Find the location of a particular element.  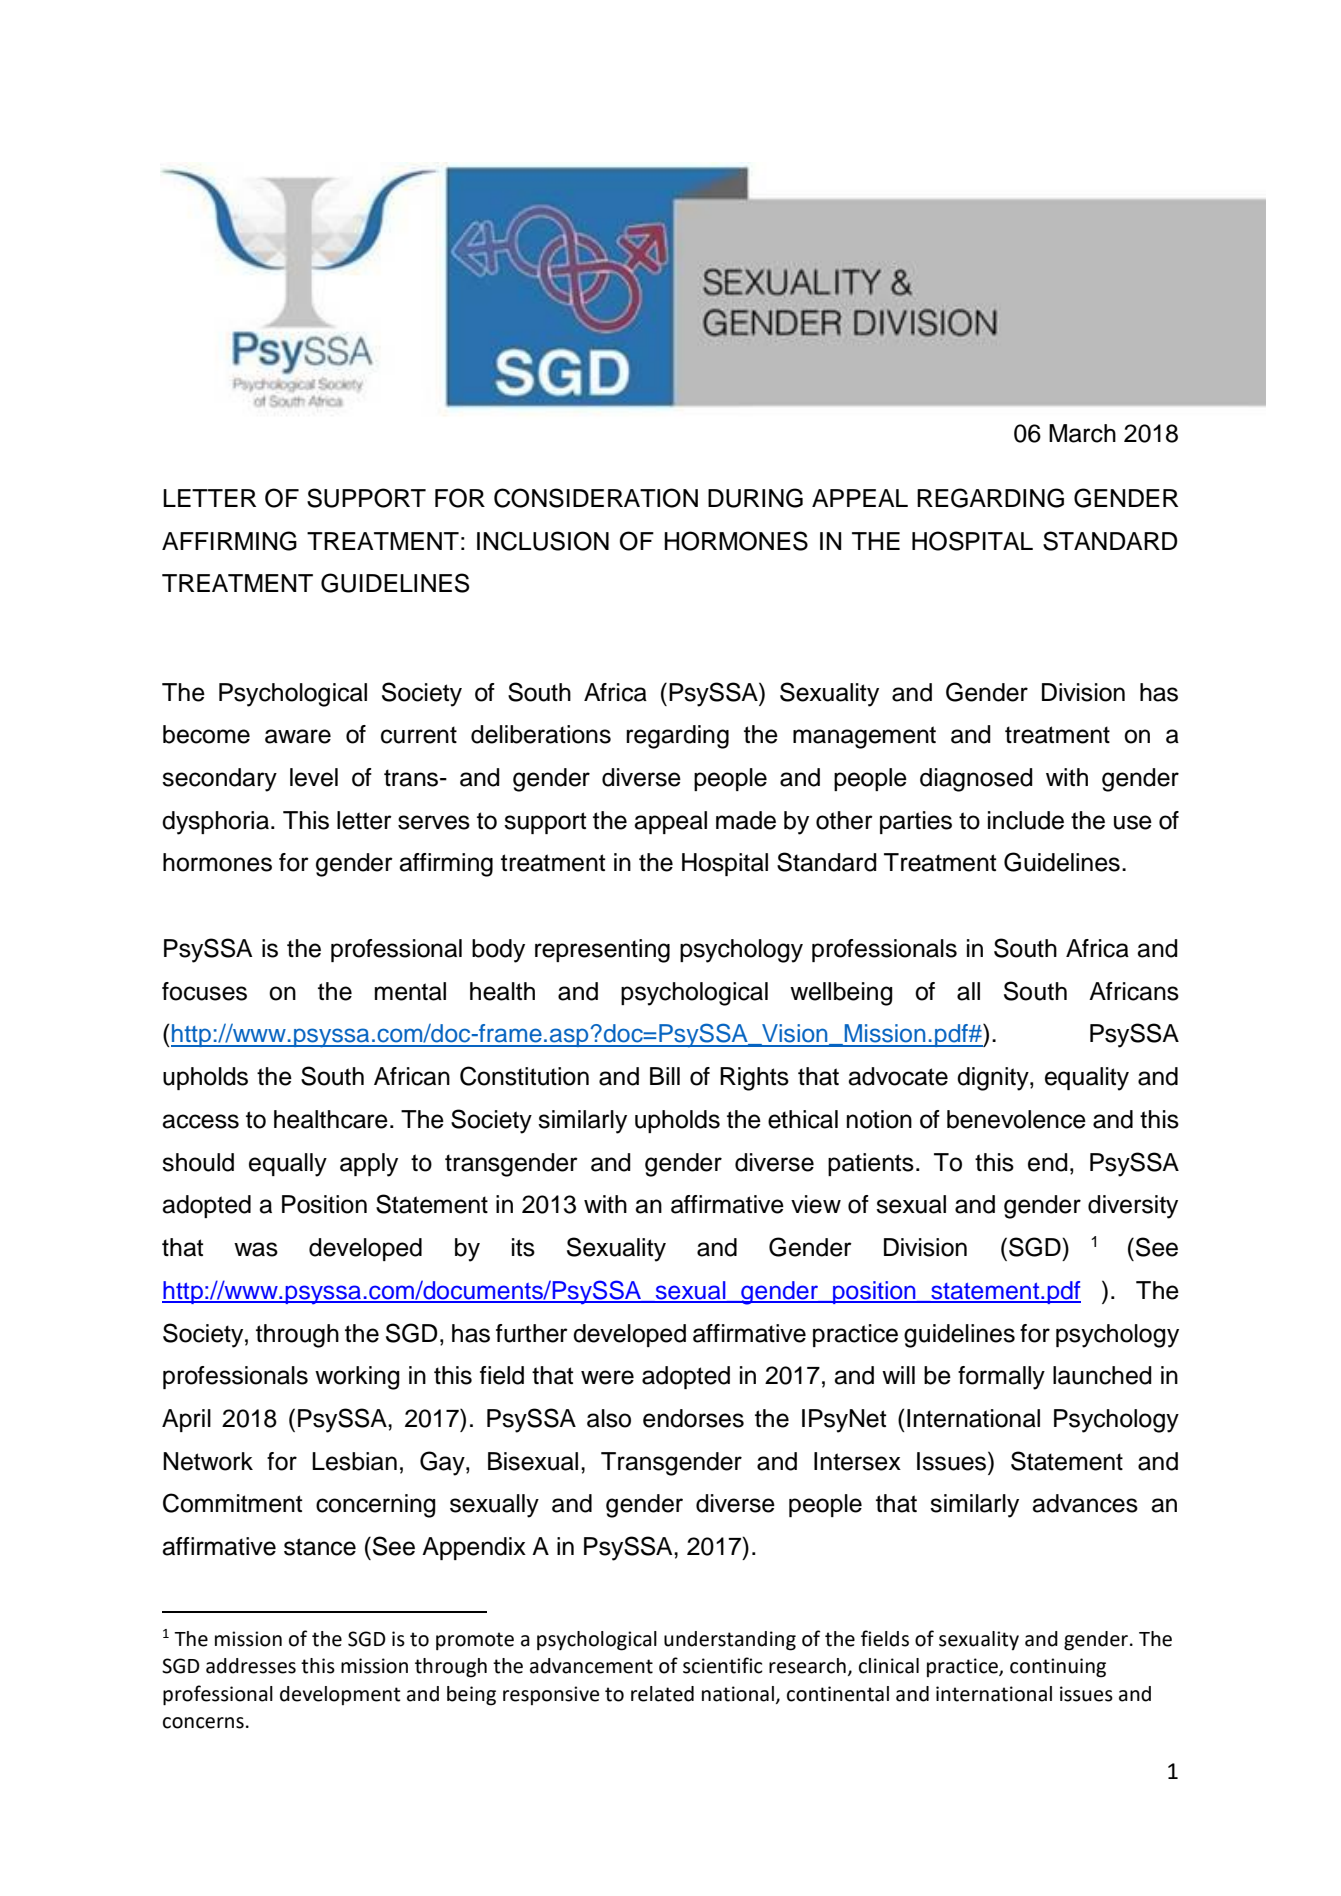

formally is located at coordinates (1001, 1378).
